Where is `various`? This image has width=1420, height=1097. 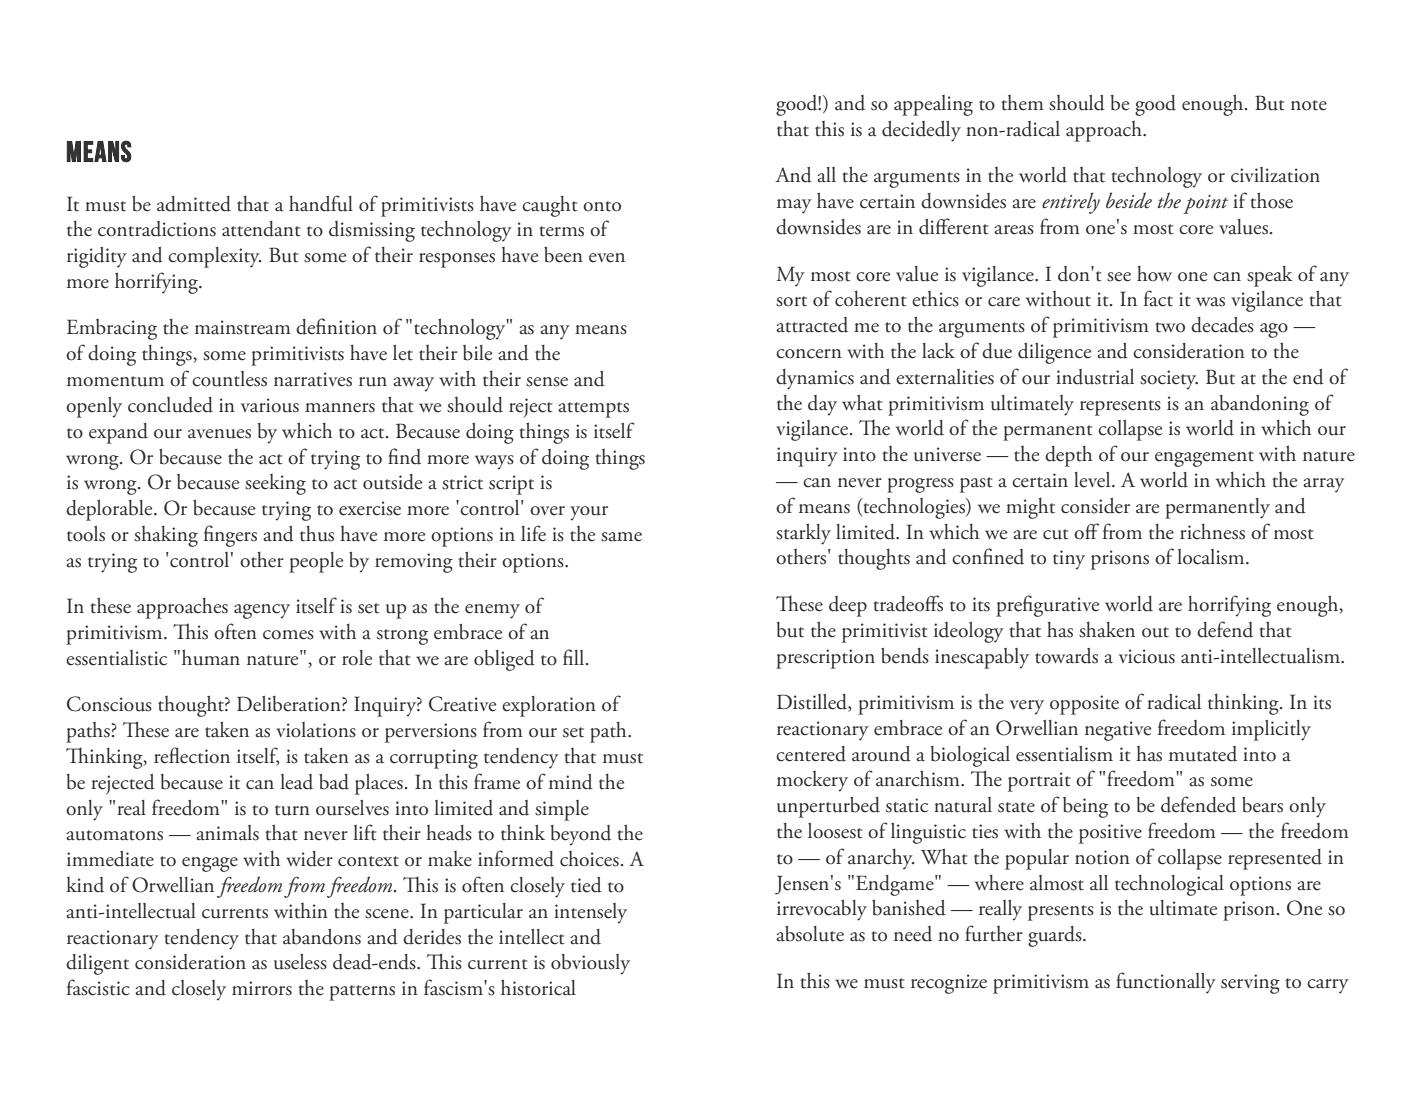 various is located at coordinates (270, 405).
